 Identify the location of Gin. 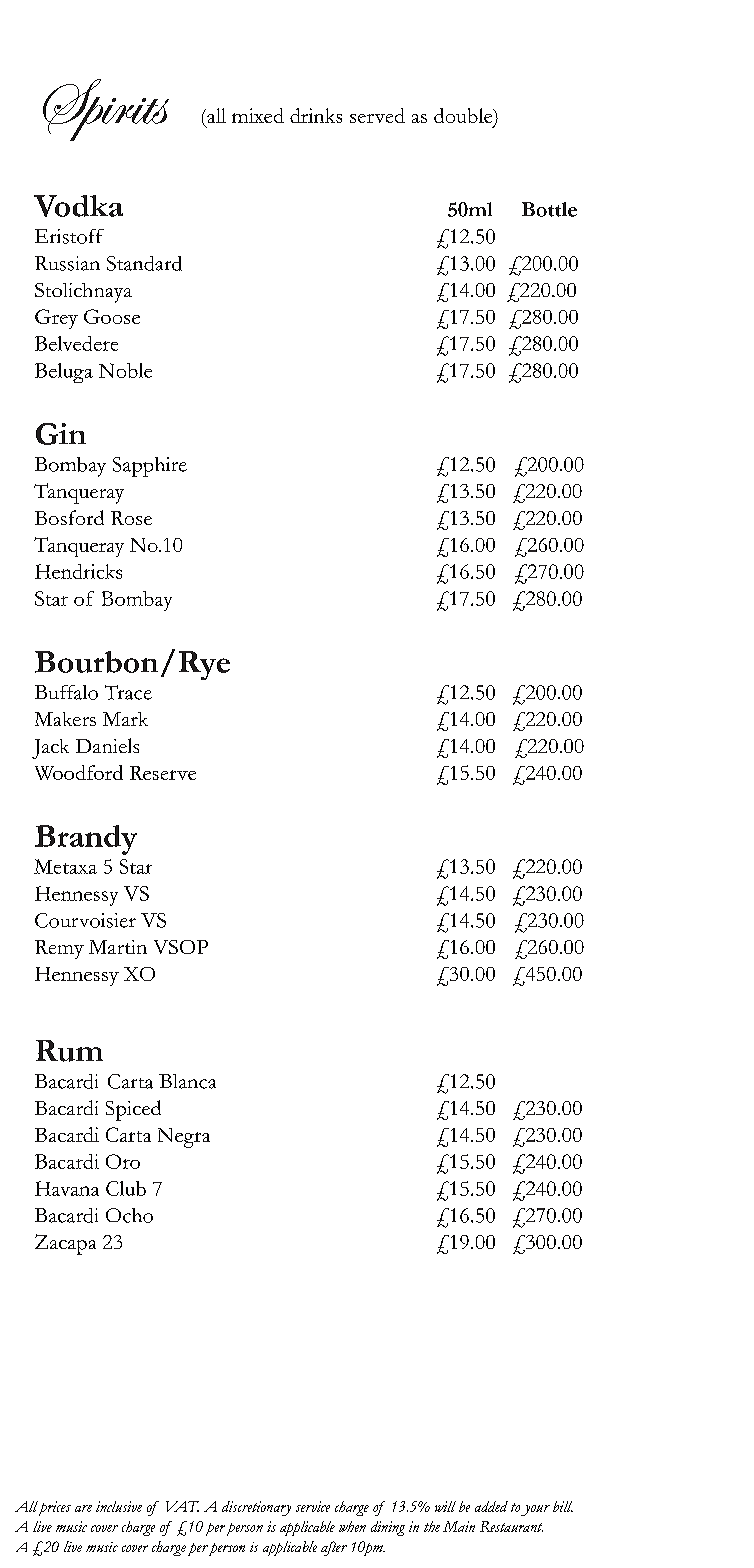
(61, 434).
